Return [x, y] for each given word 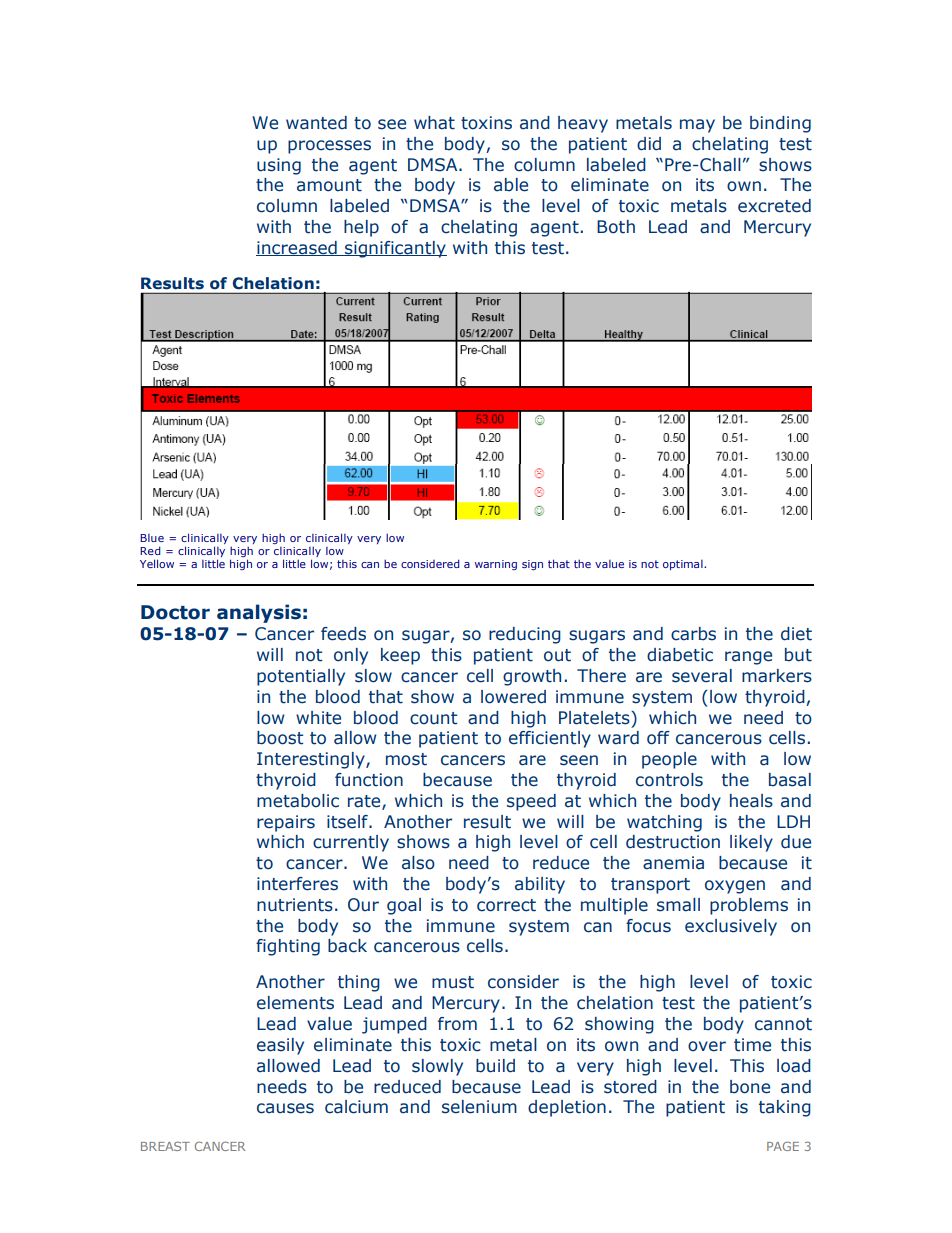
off [658, 738]
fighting [288, 947]
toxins [486, 123]
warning [496, 565]
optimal [684, 565]
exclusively [731, 927]
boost [280, 738]
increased [297, 248]
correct [506, 905]
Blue [152, 538]
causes [285, 1108]
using [279, 166]
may [697, 126]
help [361, 228]
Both [616, 227]
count [433, 718]
